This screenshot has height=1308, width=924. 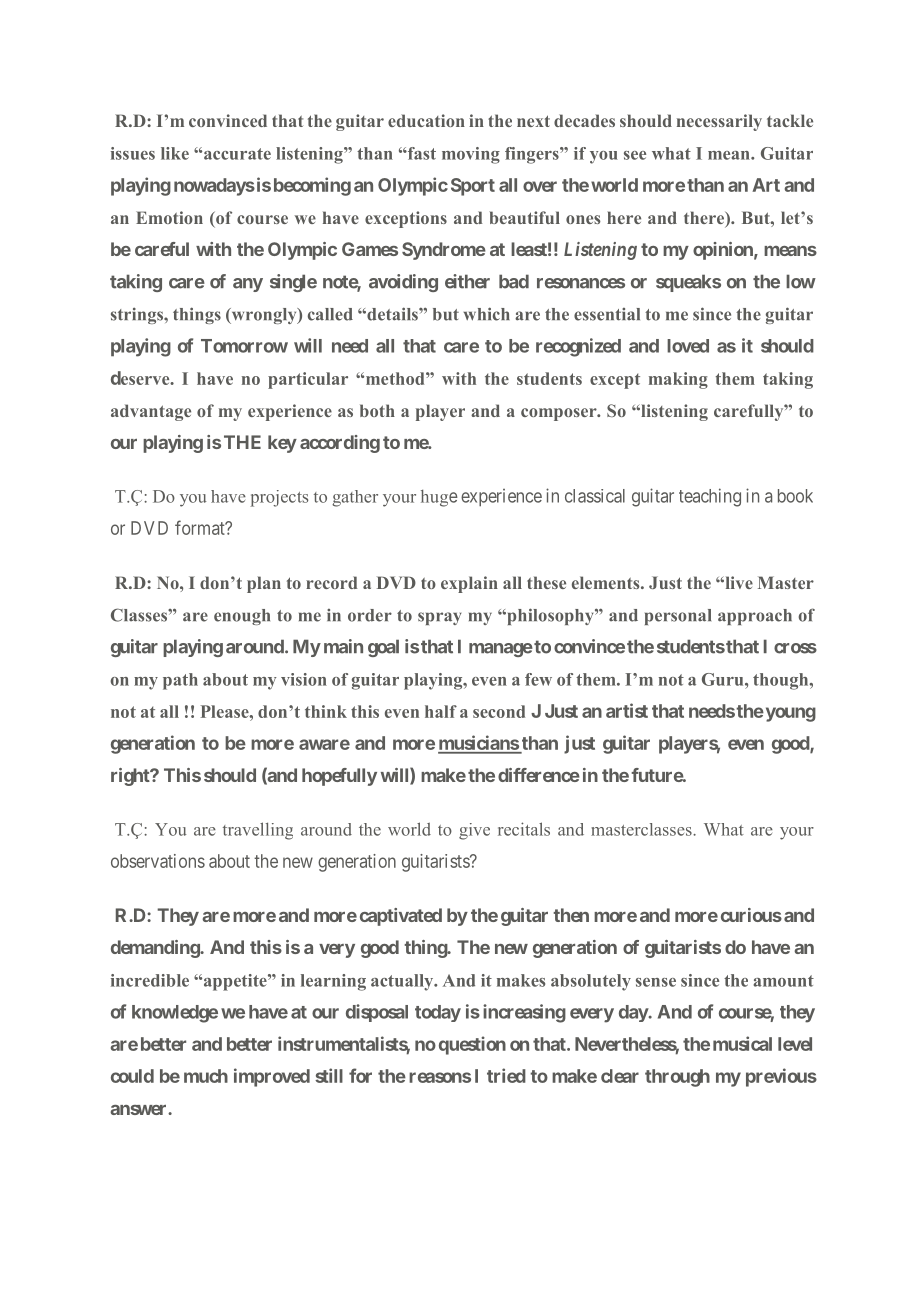 I want to click on approach, so click(x=755, y=617).
